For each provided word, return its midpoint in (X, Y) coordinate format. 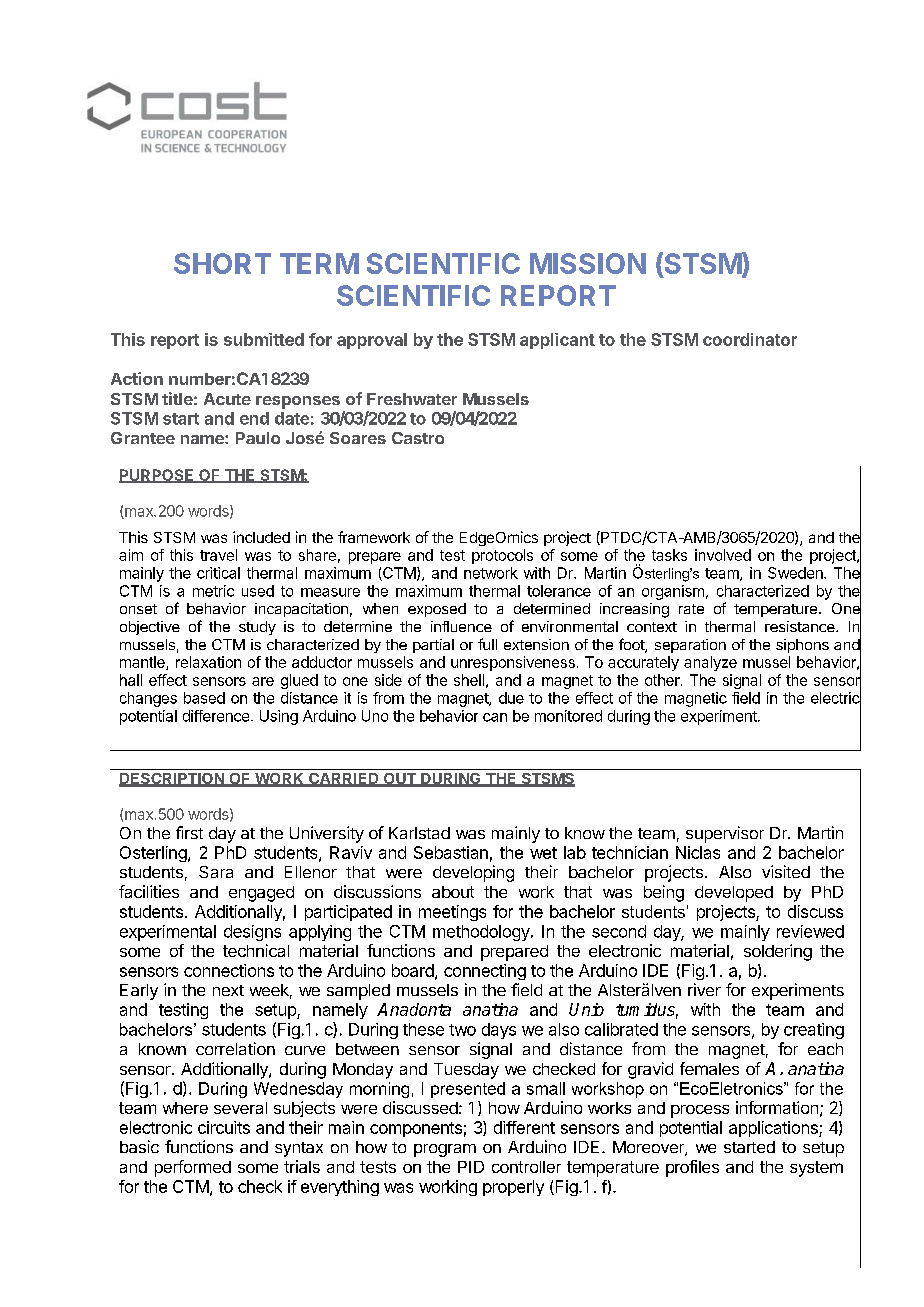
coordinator (750, 339)
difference (216, 716)
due (511, 698)
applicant (557, 341)
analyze (710, 663)
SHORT (222, 263)
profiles (692, 1168)
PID (471, 1167)
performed (193, 1168)
